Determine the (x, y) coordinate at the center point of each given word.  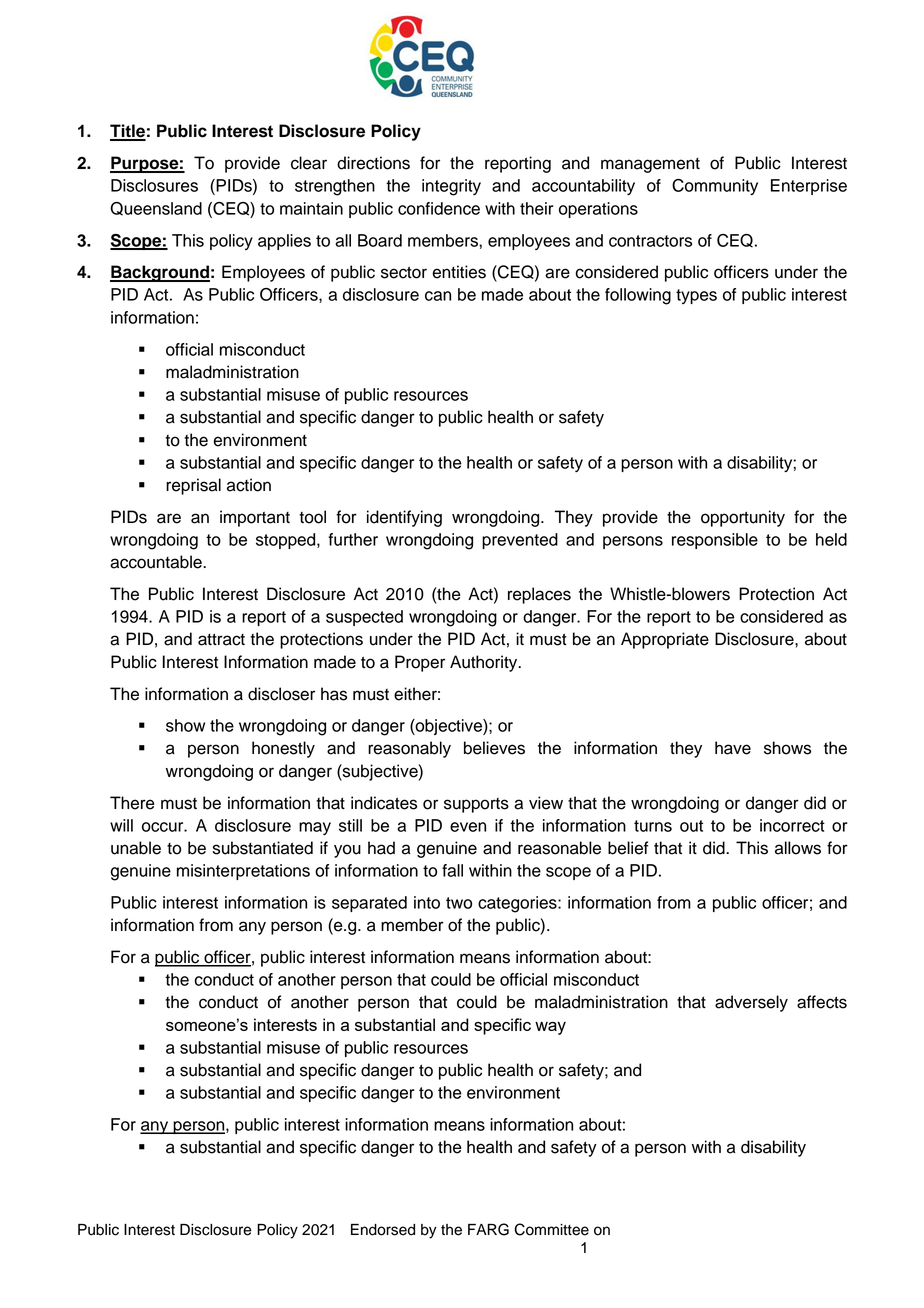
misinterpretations (243, 872)
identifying (404, 518)
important (255, 518)
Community (715, 187)
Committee (551, 1229)
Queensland (156, 209)
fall (452, 870)
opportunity (743, 518)
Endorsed (383, 1230)
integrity (451, 187)
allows (798, 848)
